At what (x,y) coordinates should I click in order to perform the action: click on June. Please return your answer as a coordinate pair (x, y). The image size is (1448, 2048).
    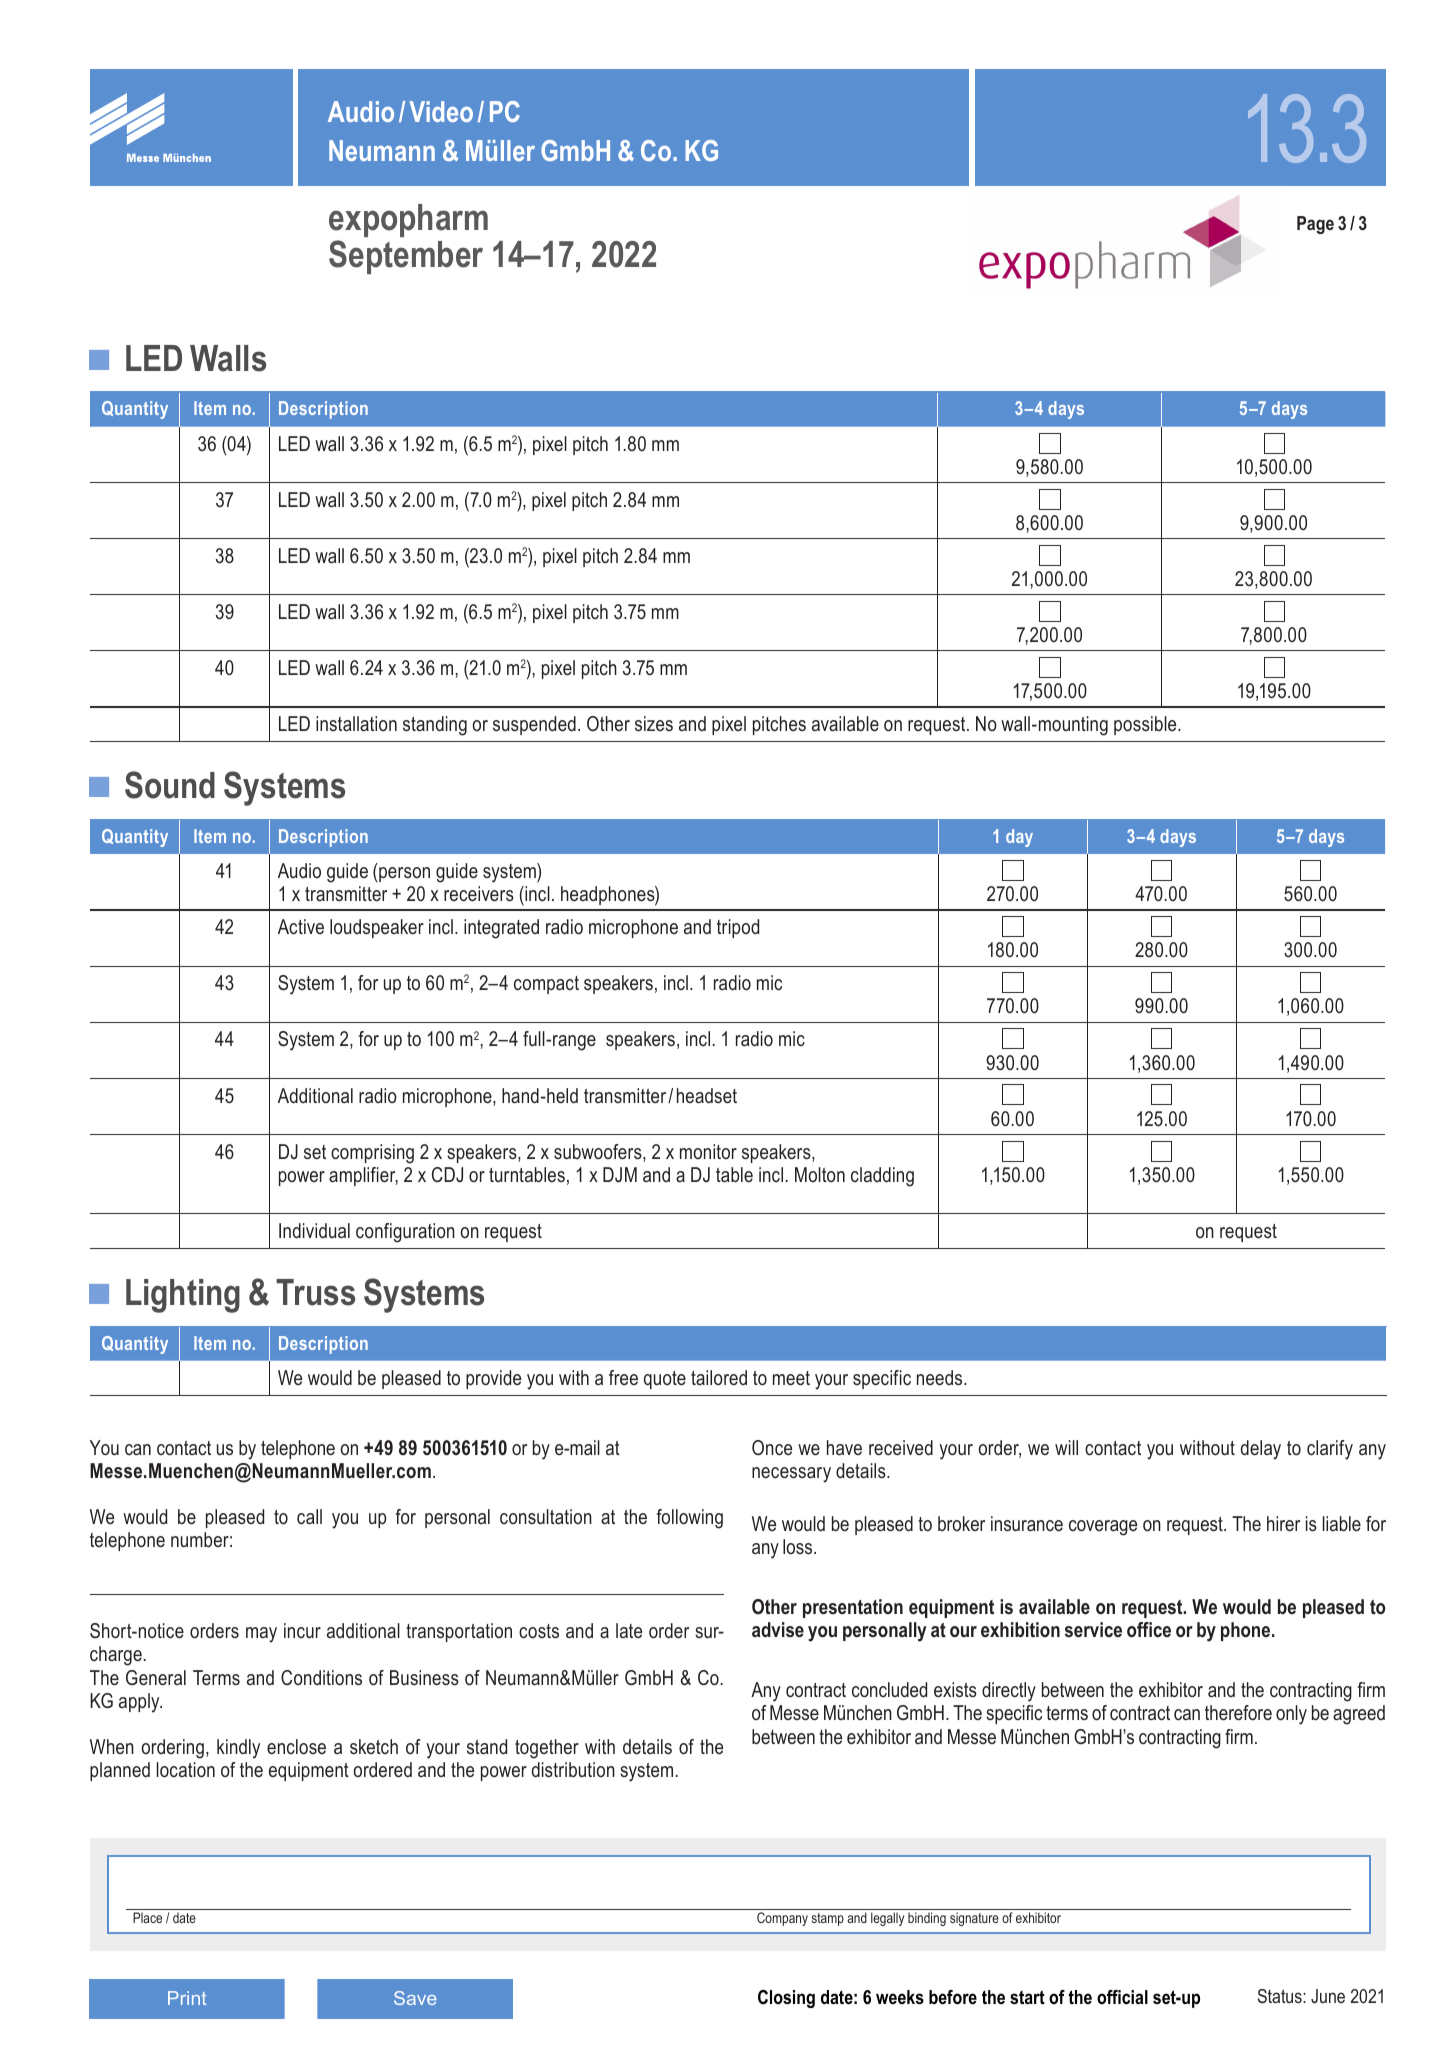
    Looking at the image, I should click on (1328, 1996).
